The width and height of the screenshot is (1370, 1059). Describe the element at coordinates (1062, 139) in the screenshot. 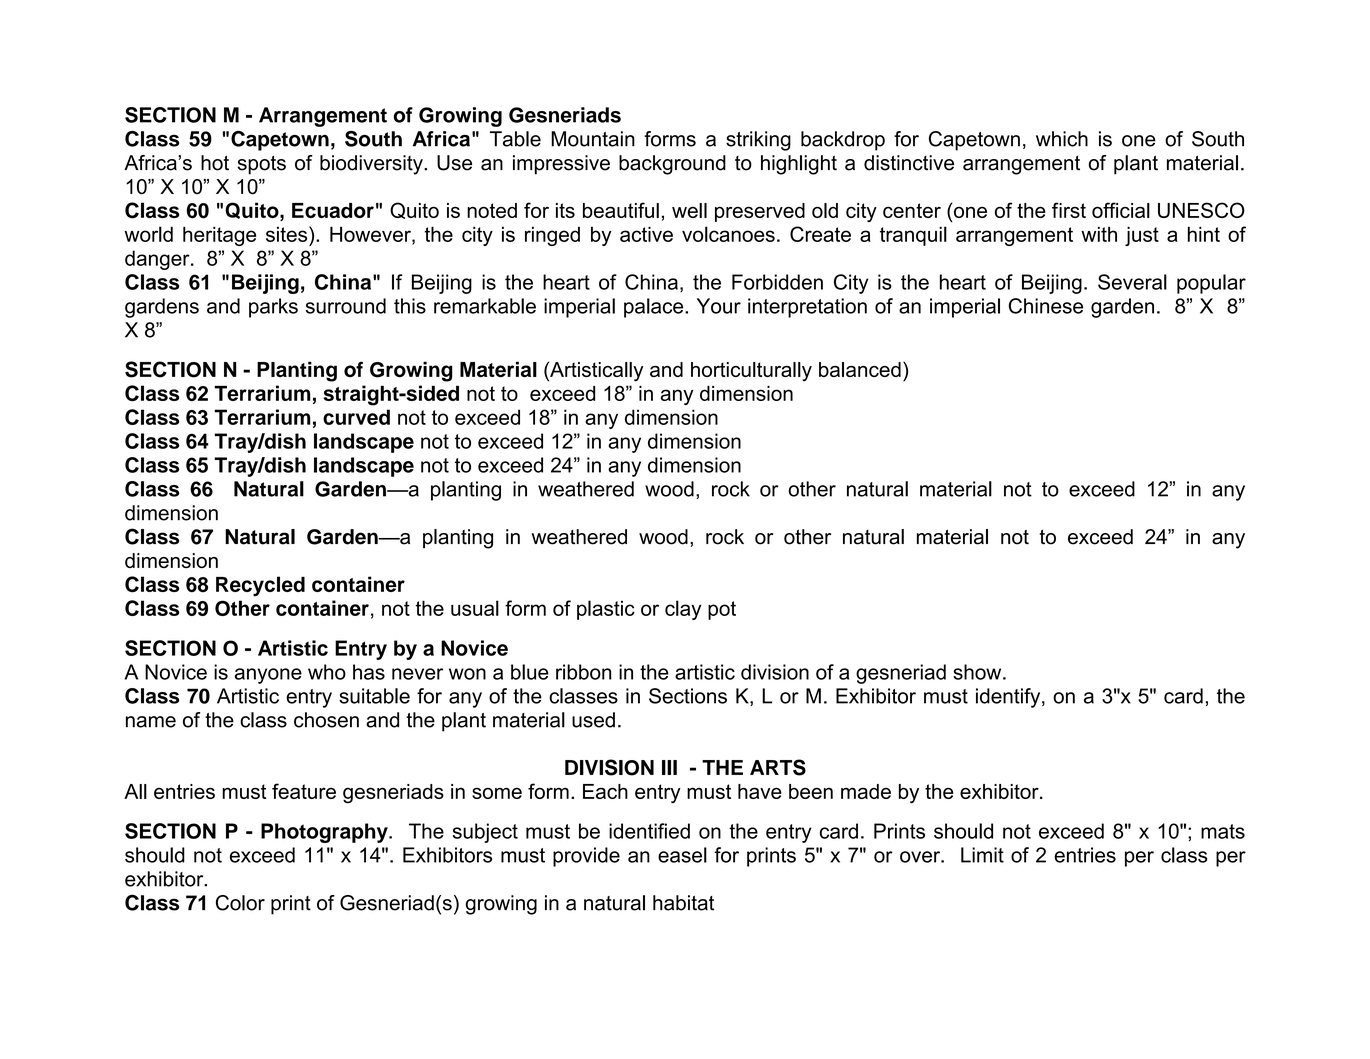

I see `which` at that location.
